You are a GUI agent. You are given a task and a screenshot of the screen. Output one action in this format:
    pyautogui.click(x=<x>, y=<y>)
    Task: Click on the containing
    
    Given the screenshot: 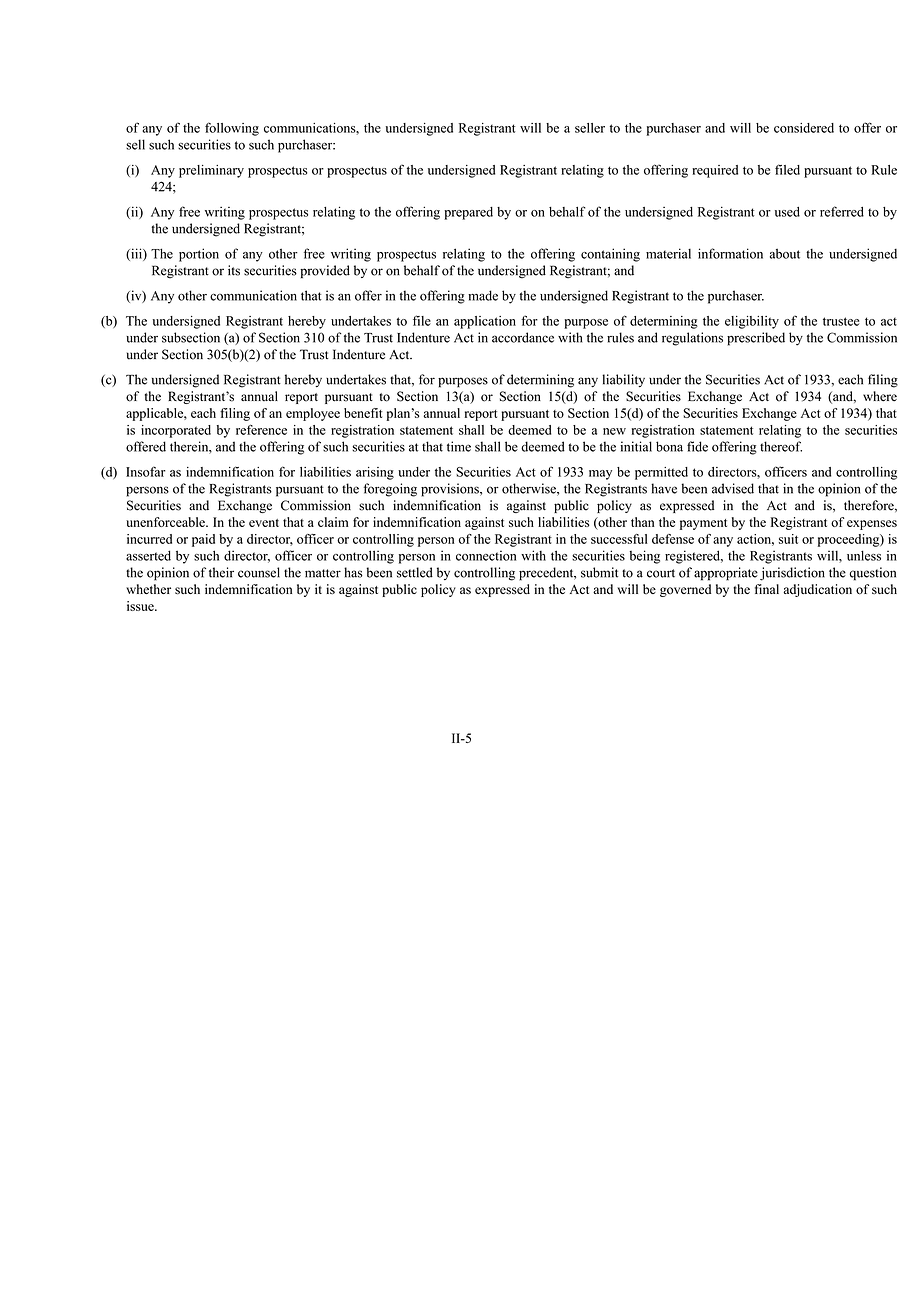 What is the action you would take?
    pyautogui.click(x=610, y=255)
